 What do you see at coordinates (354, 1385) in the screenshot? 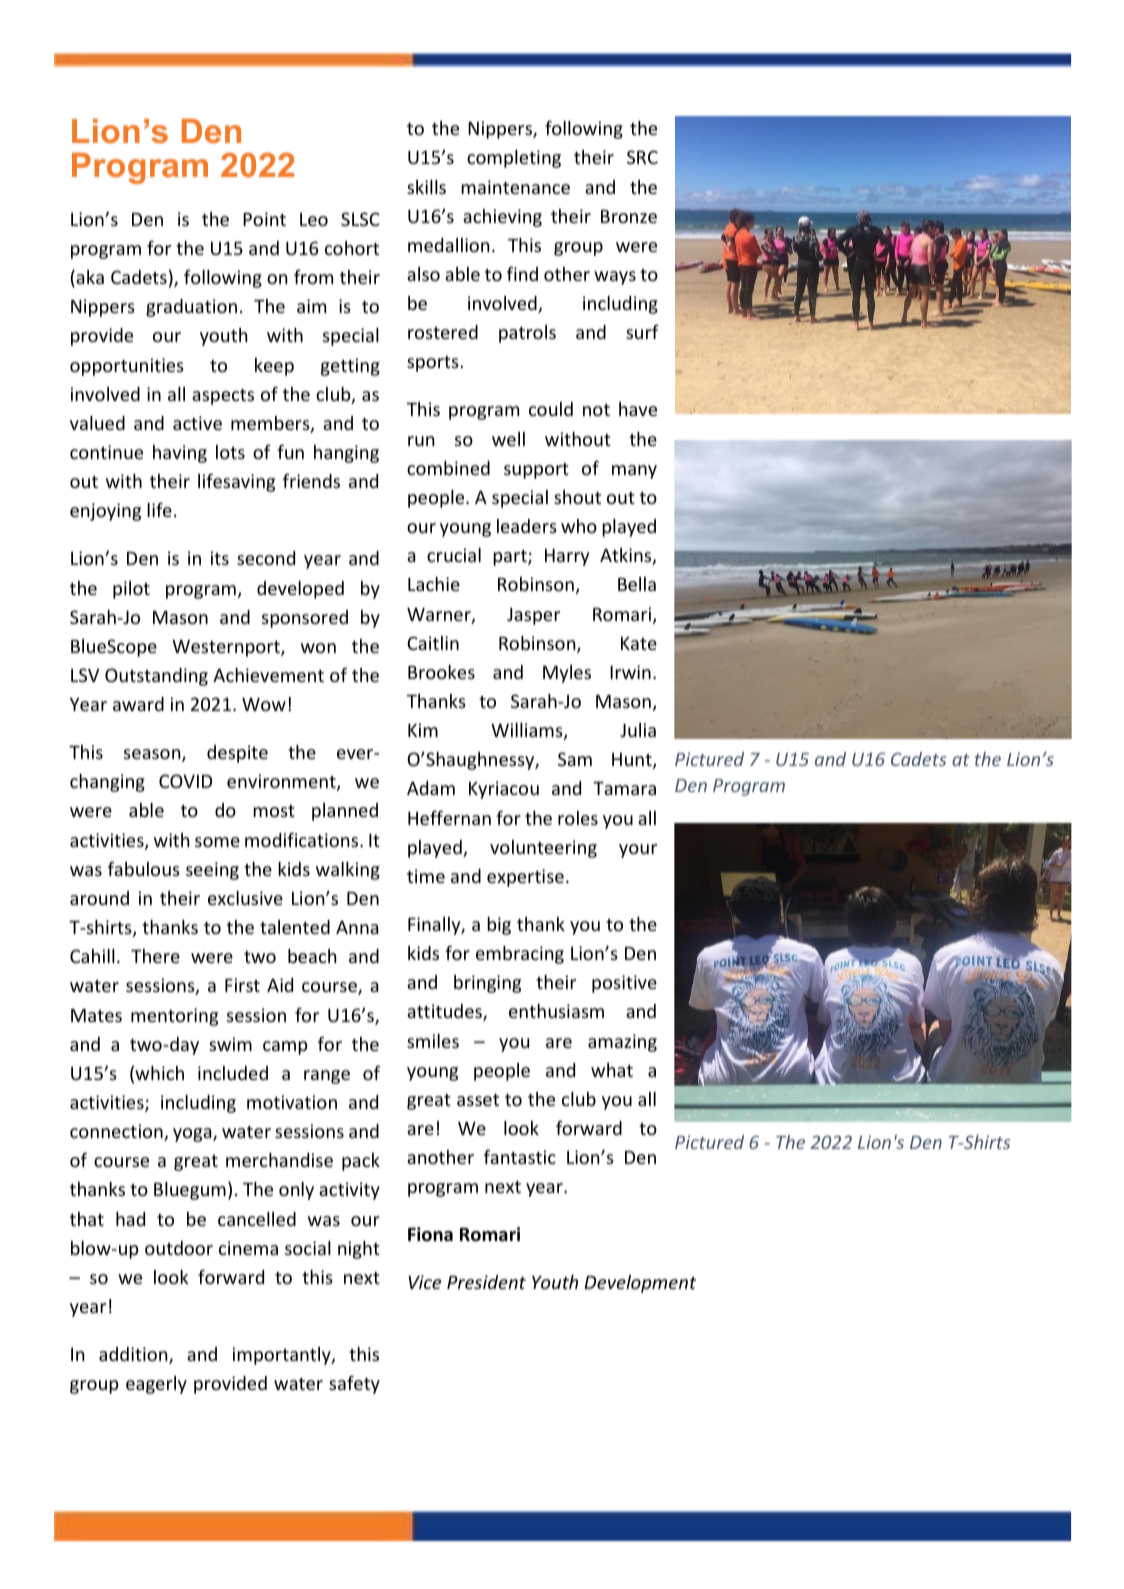
I see `safety` at bounding box center [354, 1385].
